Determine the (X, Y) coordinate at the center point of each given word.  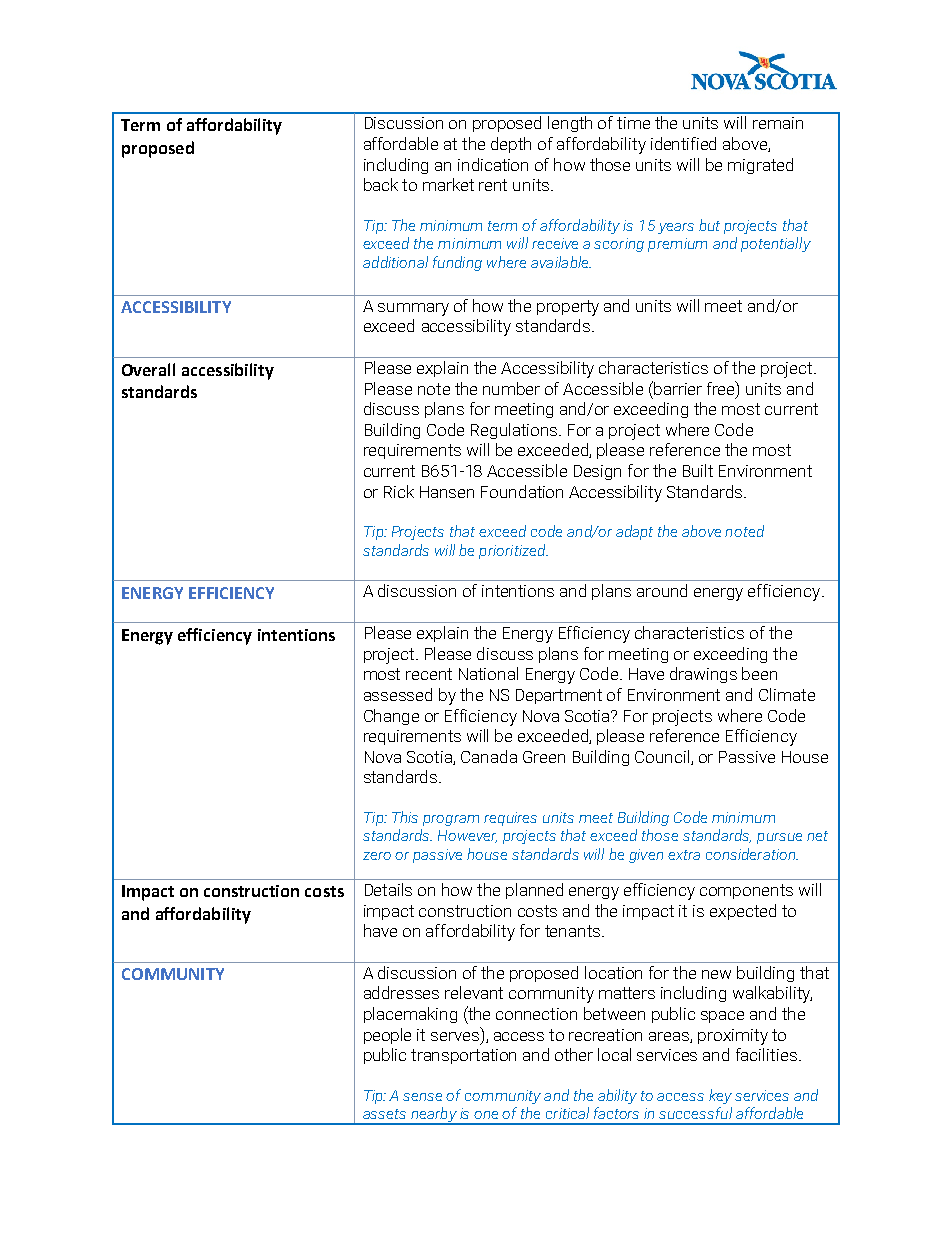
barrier (678, 388)
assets (384, 1114)
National (488, 673)
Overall (148, 369)
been (759, 673)
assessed (398, 694)
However (467, 836)
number (511, 388)
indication (493, 164)
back (381, 184)
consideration (751, 854)
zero (377, 856)
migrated (760, 166)
